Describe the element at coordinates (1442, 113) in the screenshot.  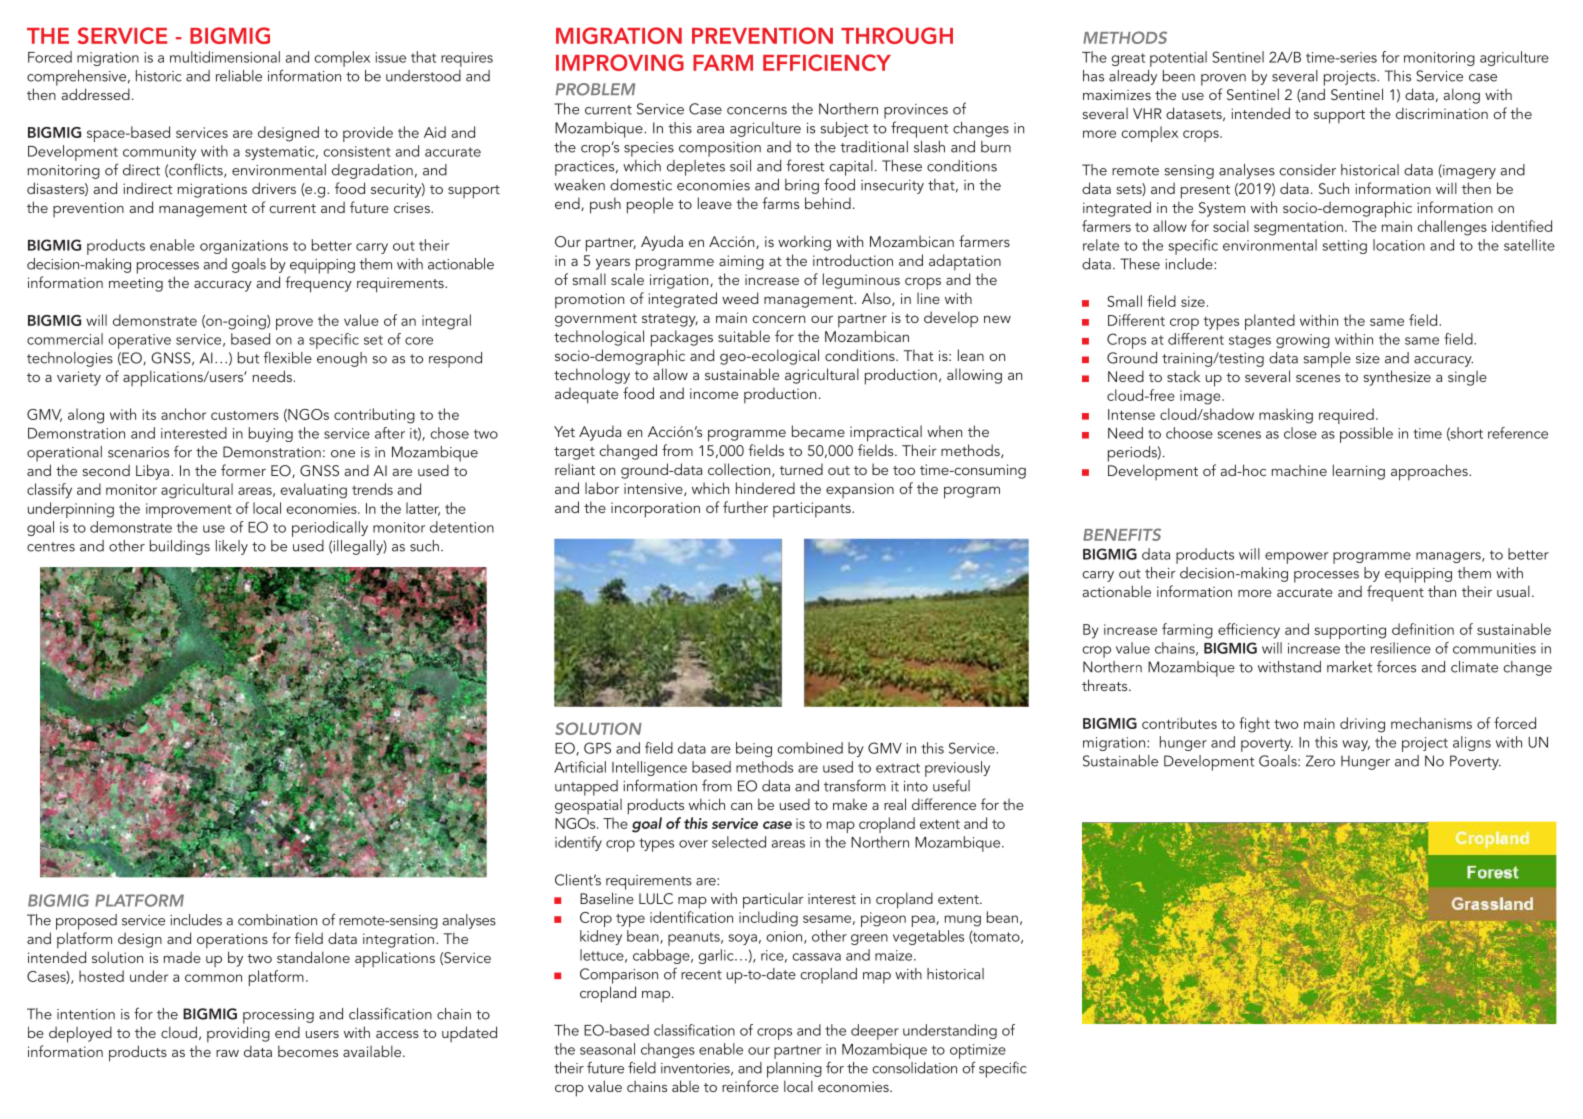
I see `discrimination` at that location.
